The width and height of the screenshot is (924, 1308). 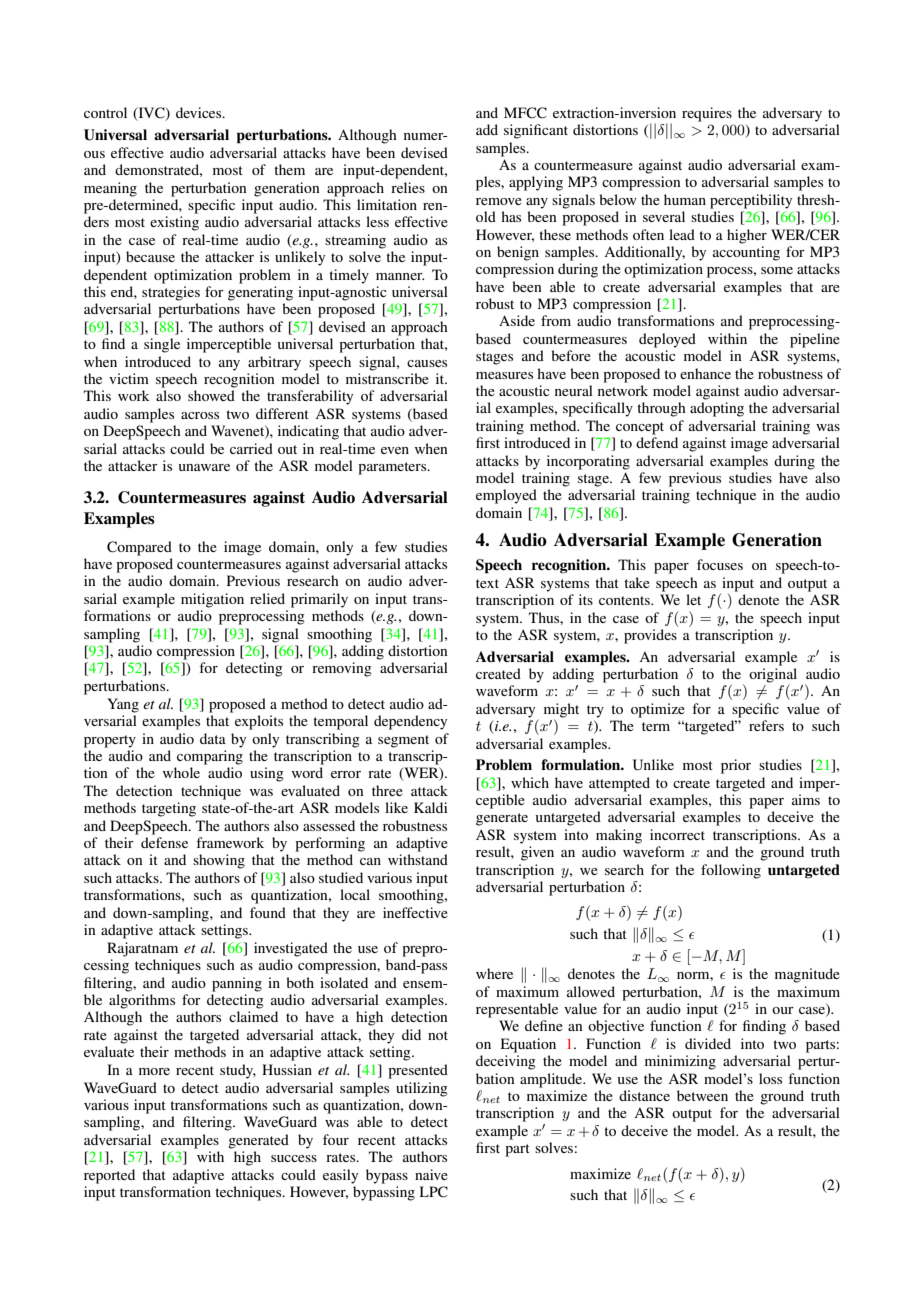 What do you see at coordinates (408, 187) in the screenshot?
I see `relies` at bounding box center [408, 187].
